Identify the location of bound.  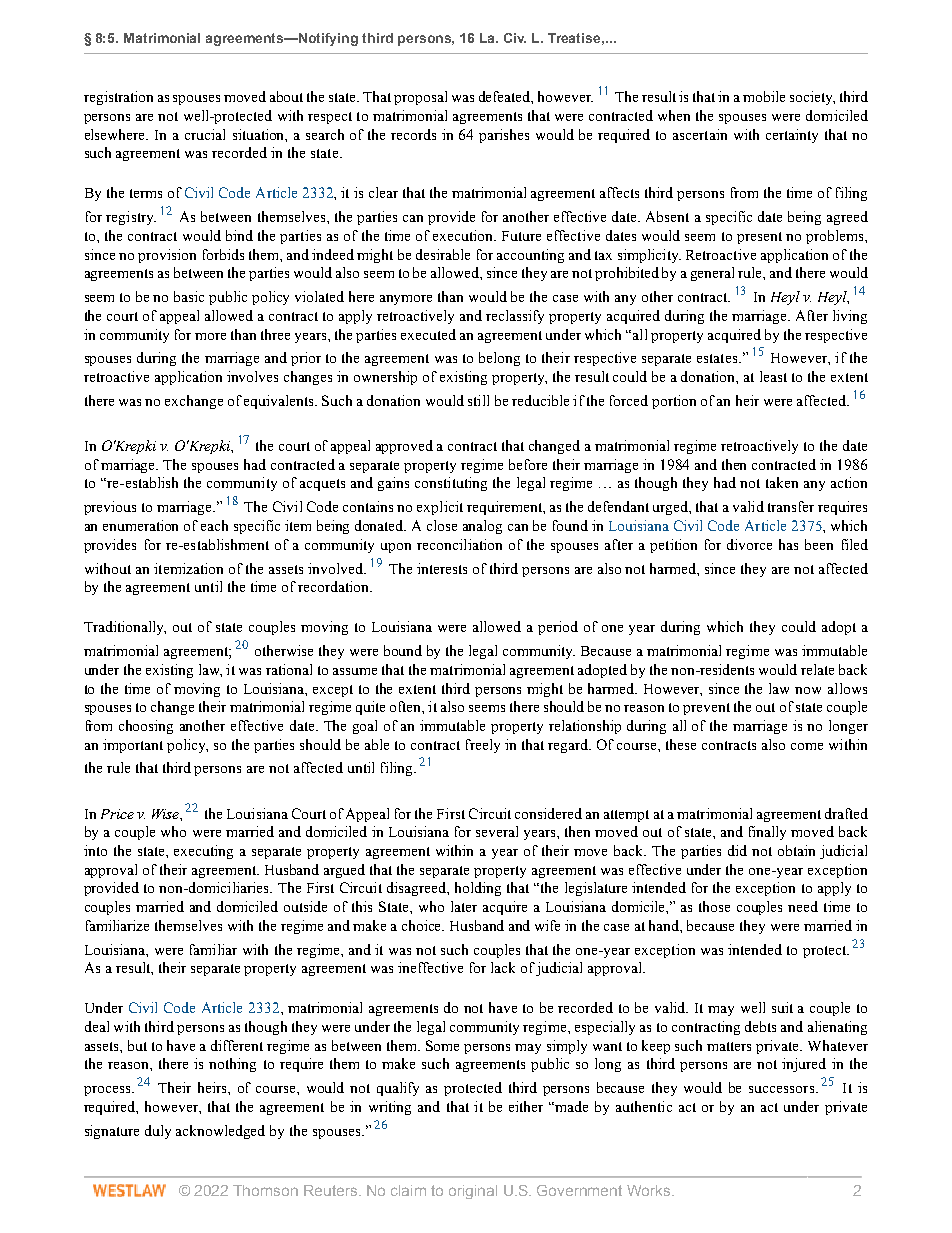
(403, 650).
